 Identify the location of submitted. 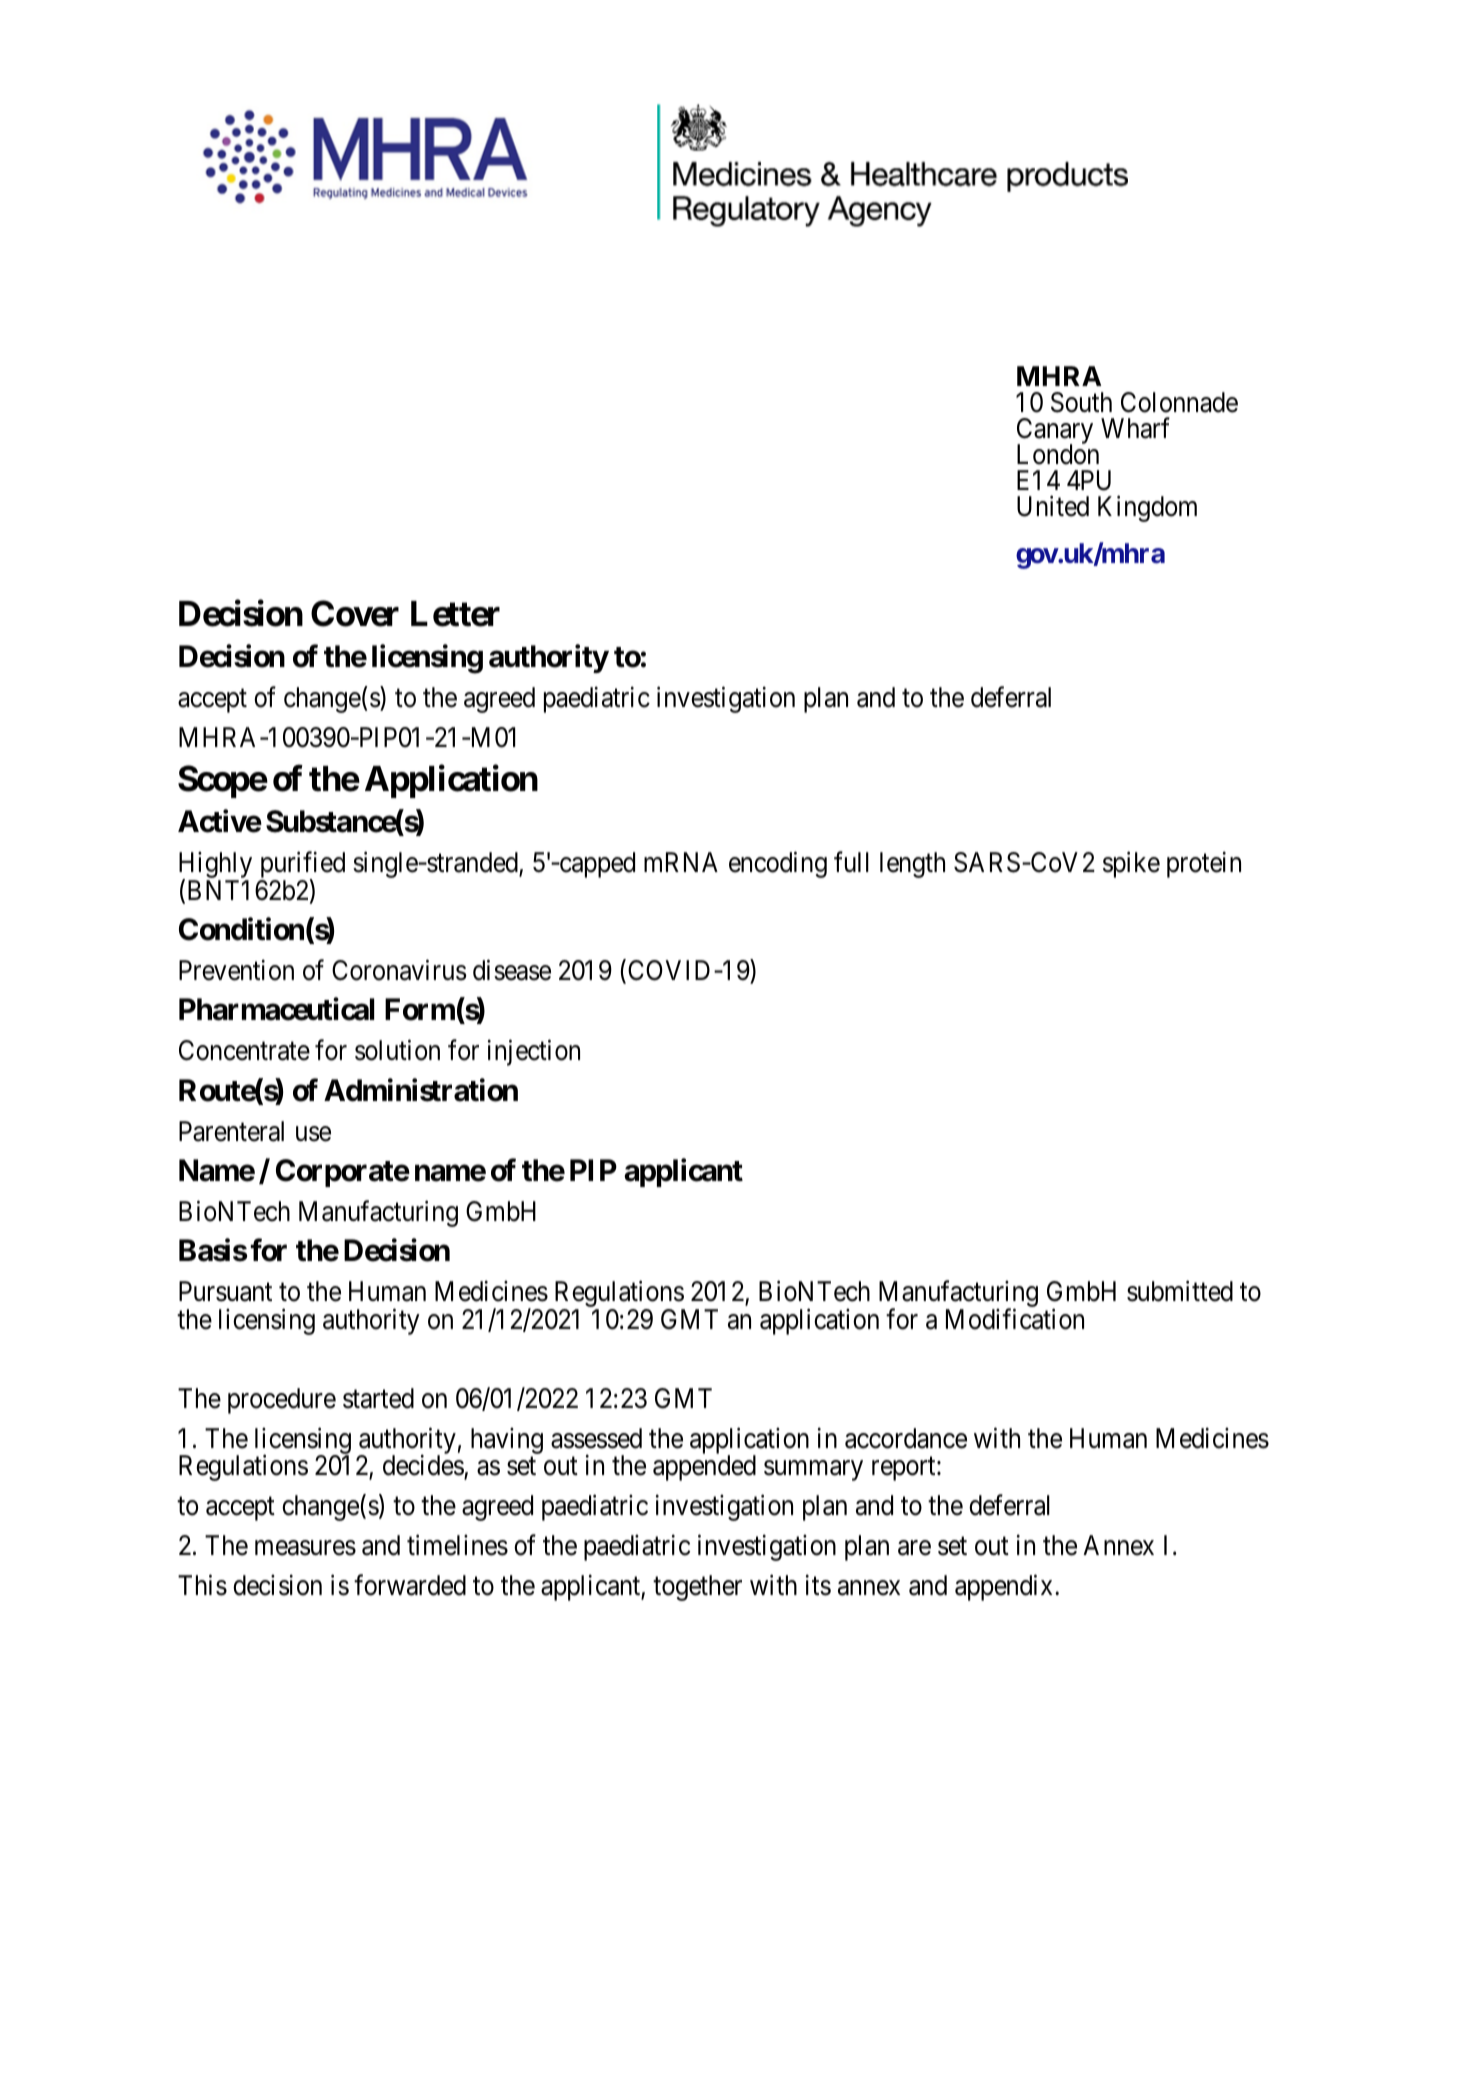
(1180, 1291).
